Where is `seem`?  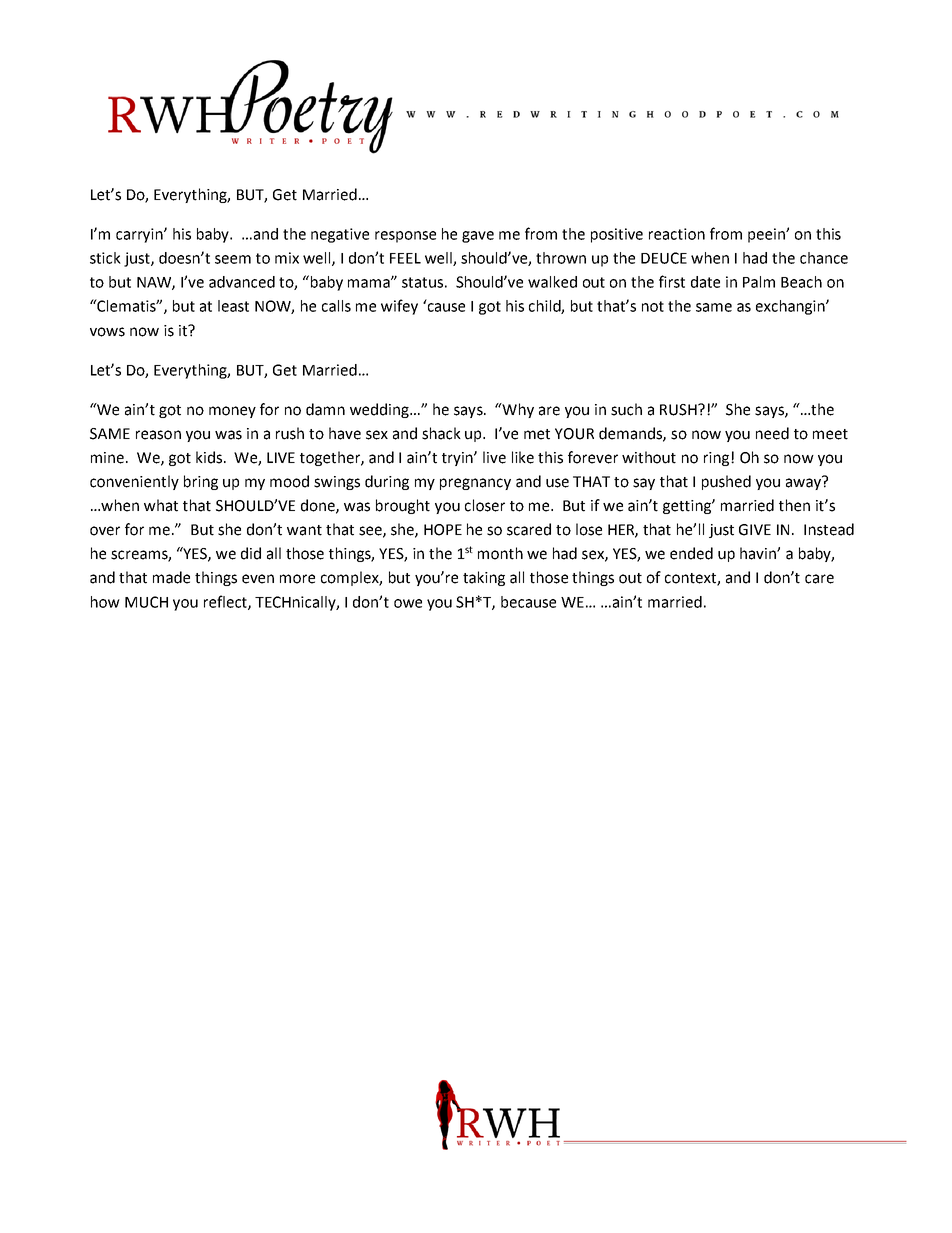
seem is located at coordinates (233, 259).
